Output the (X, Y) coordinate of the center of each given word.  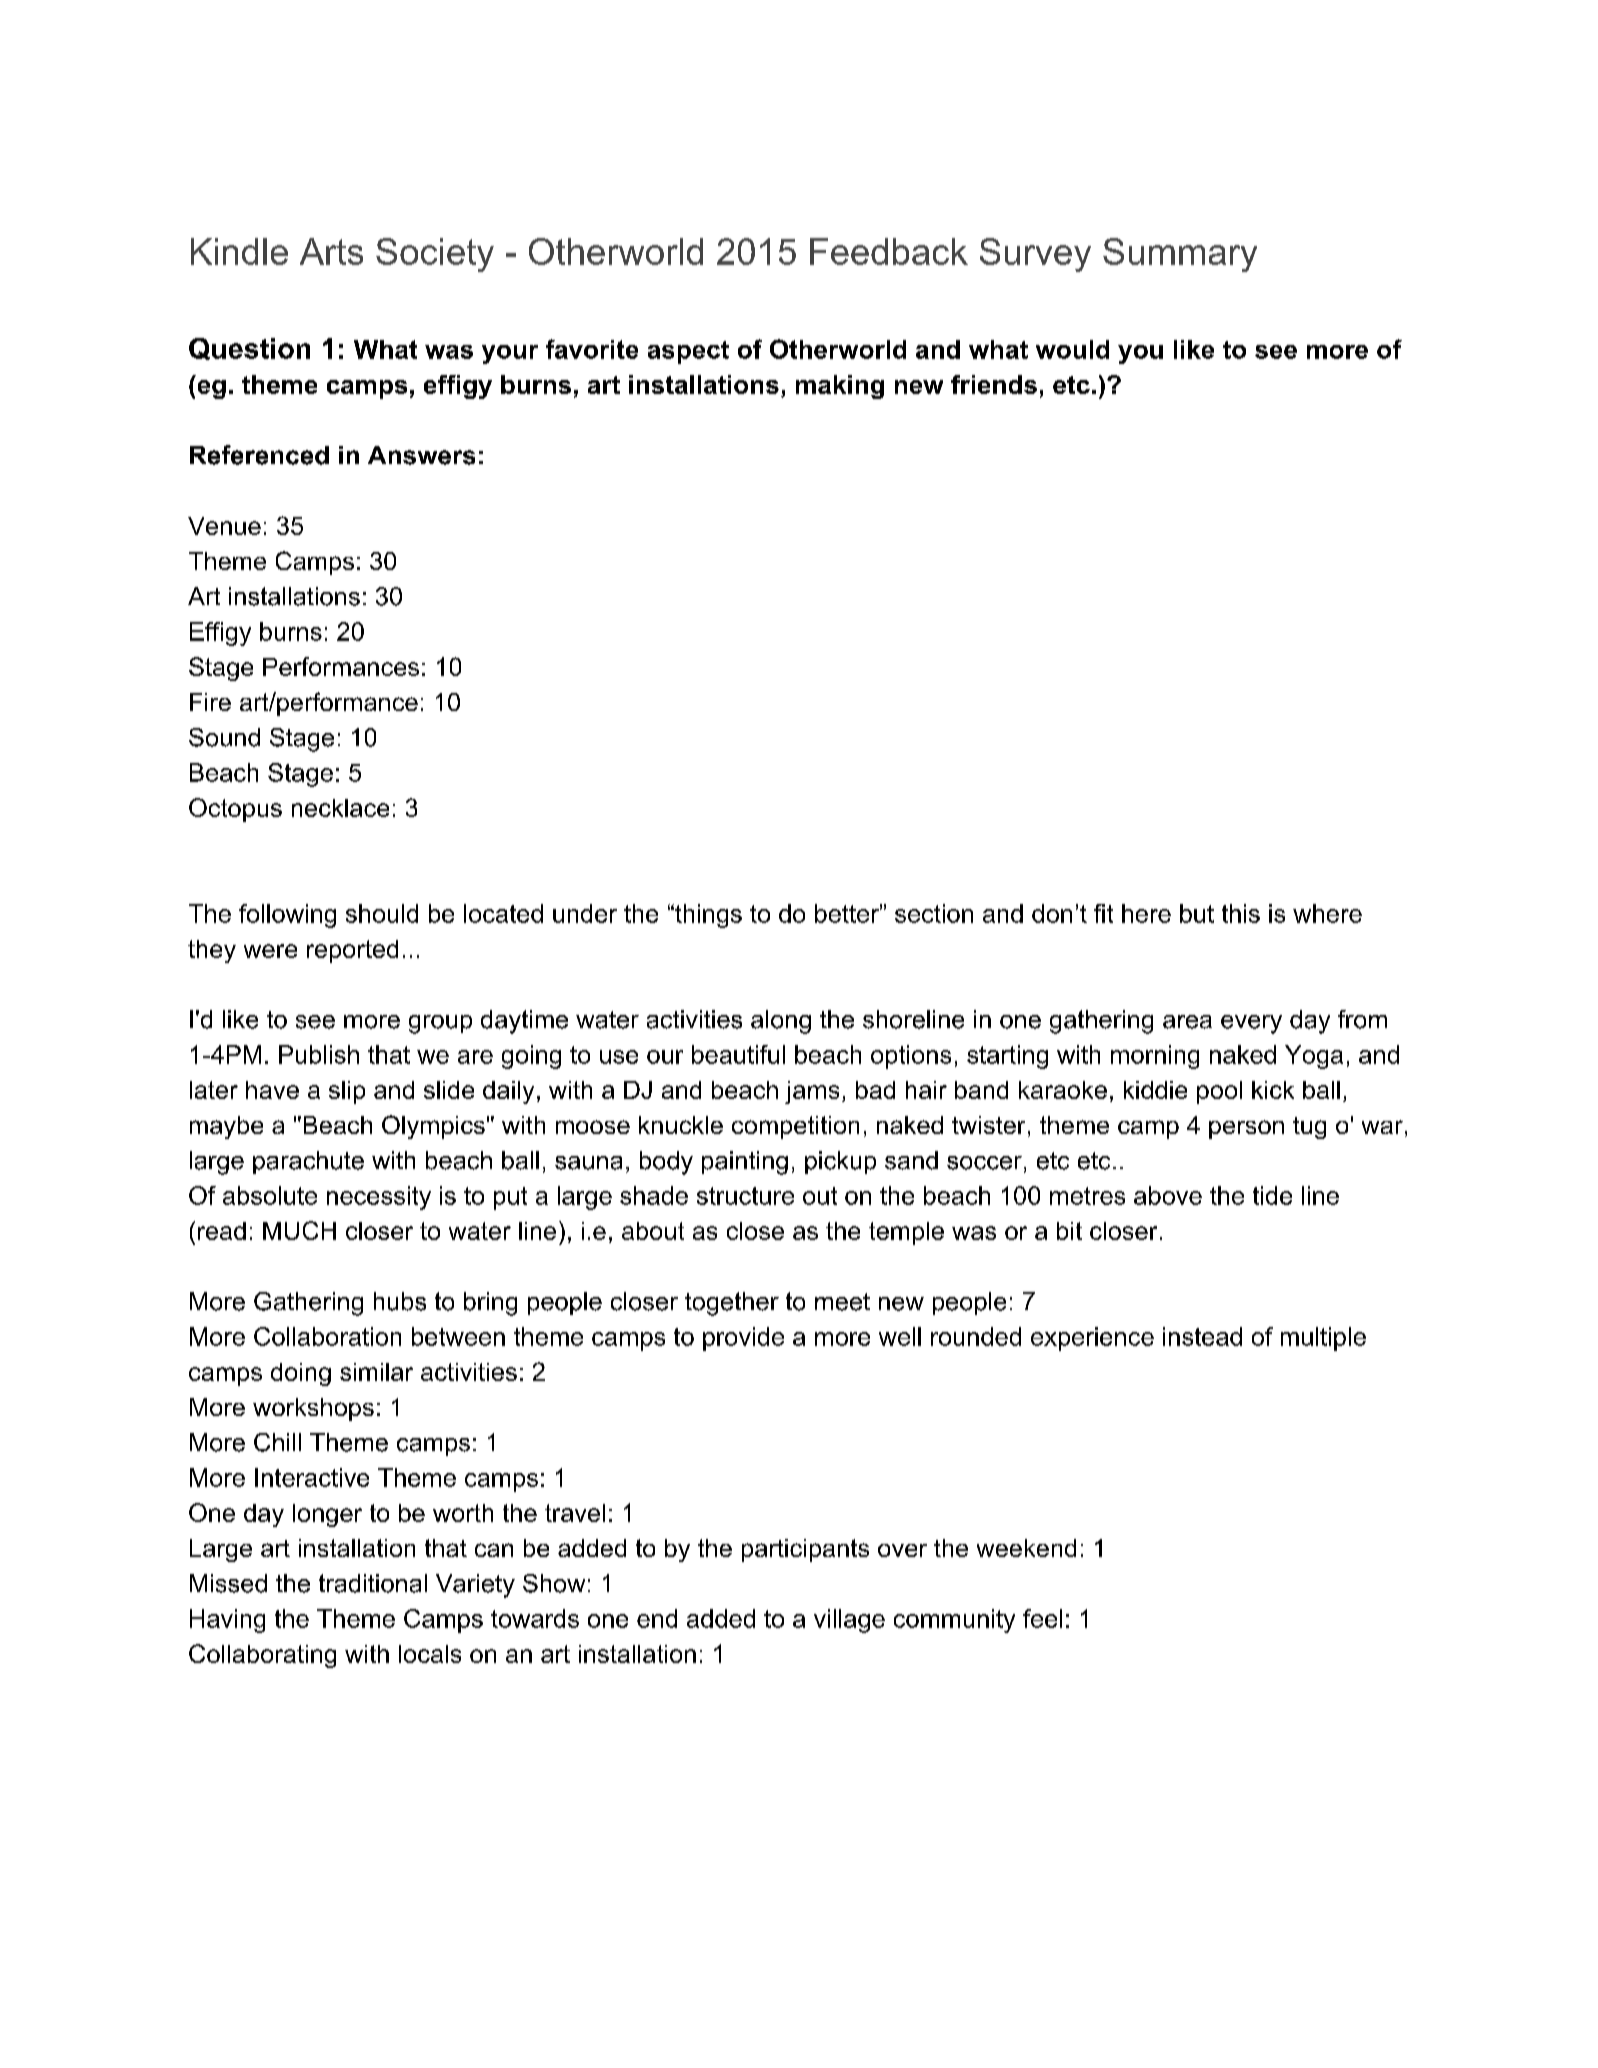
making (840, 387)
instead (1202, 1336)
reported (352, 951)
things (707, 916)
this (1241, 913)
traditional (373, 1583)
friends (994, 384)
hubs (400, 1301)
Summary (1180, 255)
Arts (331, 251)
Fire (210, 702)
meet (842, 1302)
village (849, 1621)
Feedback (889, 251)
